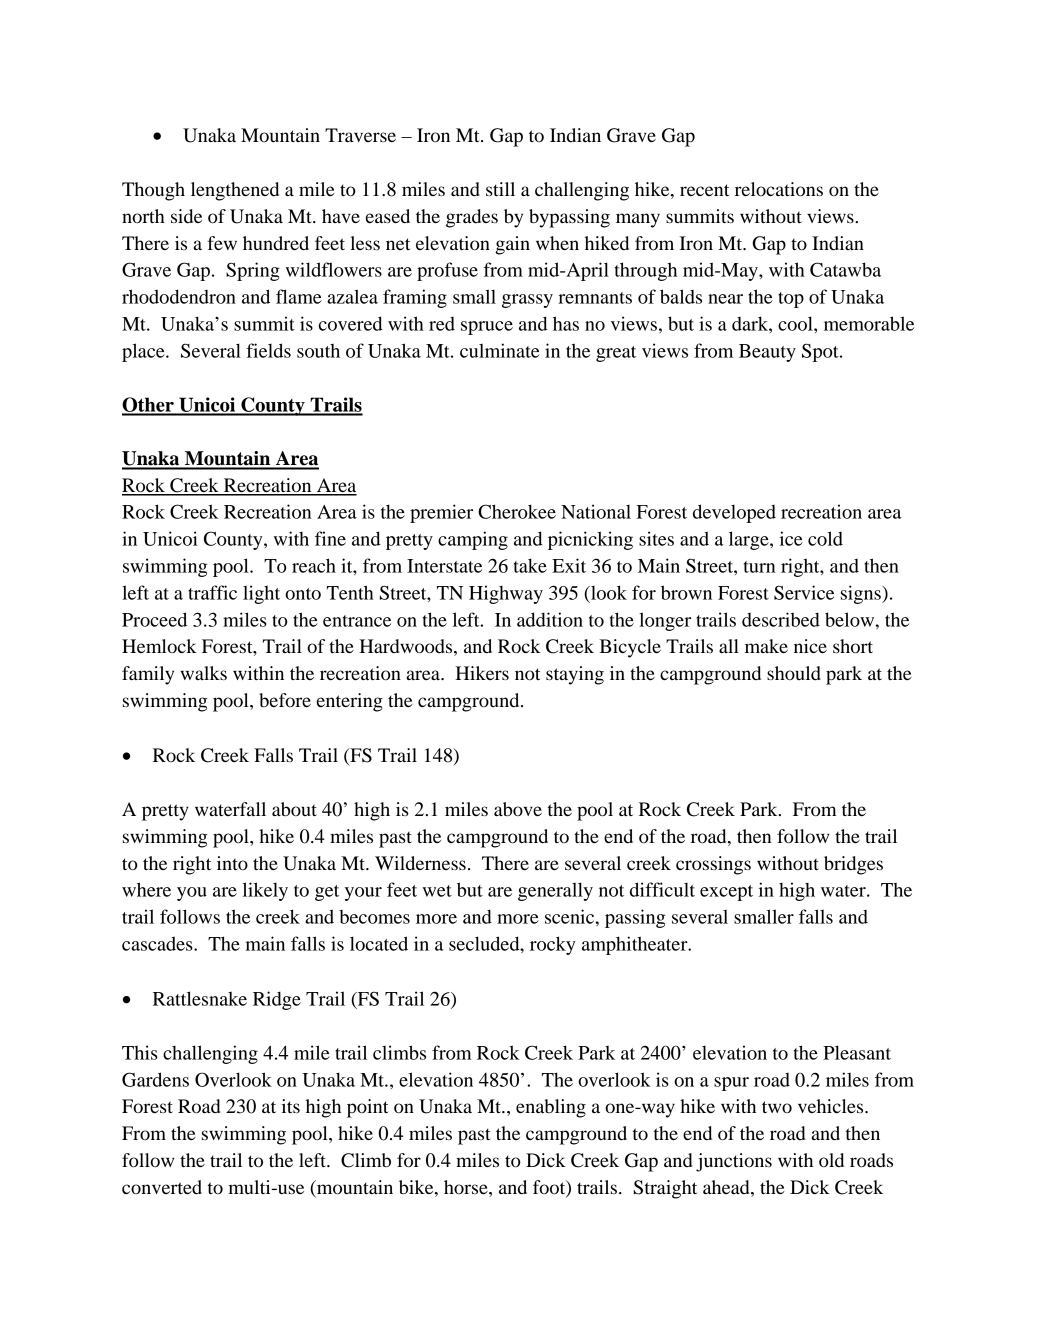  I want to click on walks, so click(203, 673).
